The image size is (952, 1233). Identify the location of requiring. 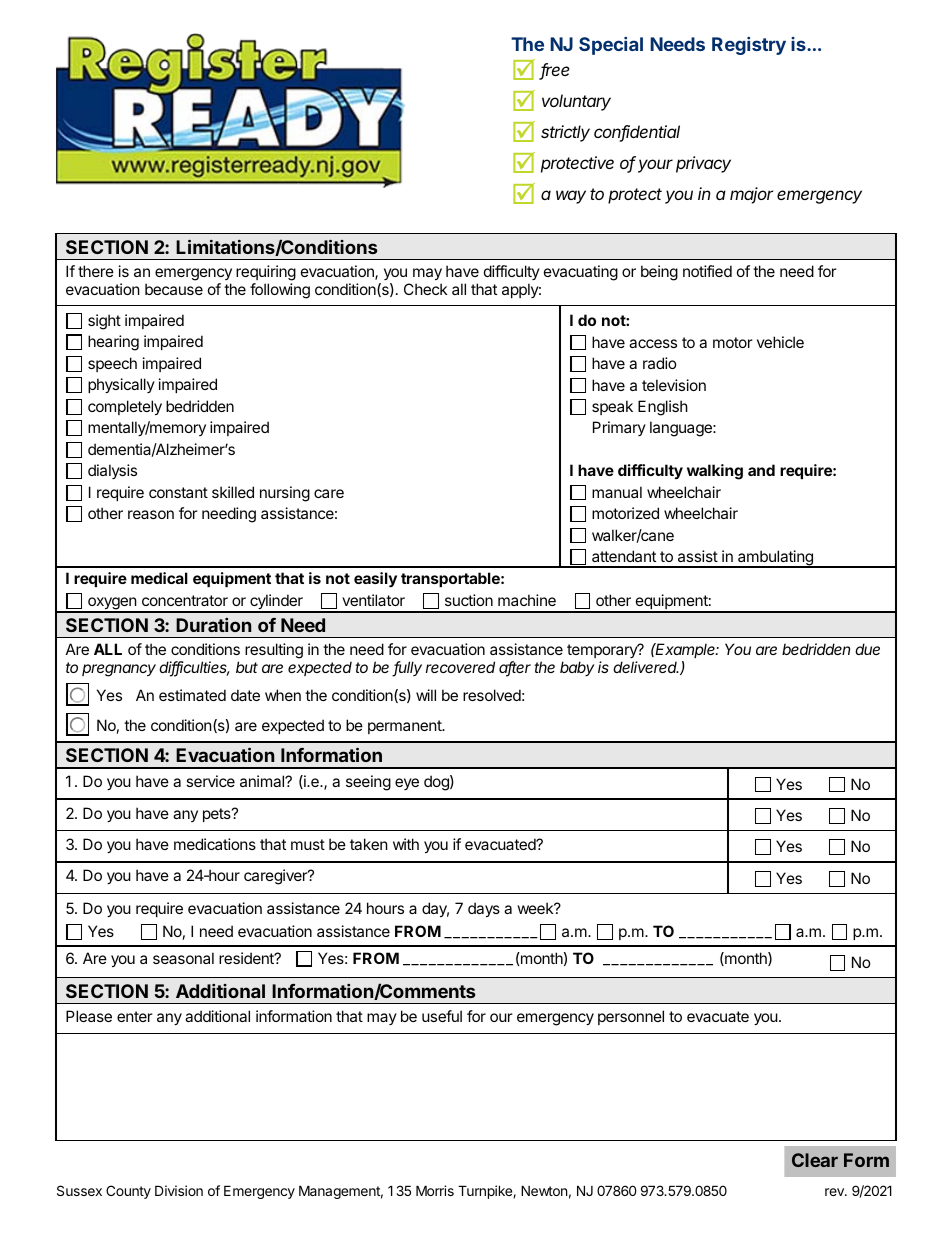
(266, 274).
